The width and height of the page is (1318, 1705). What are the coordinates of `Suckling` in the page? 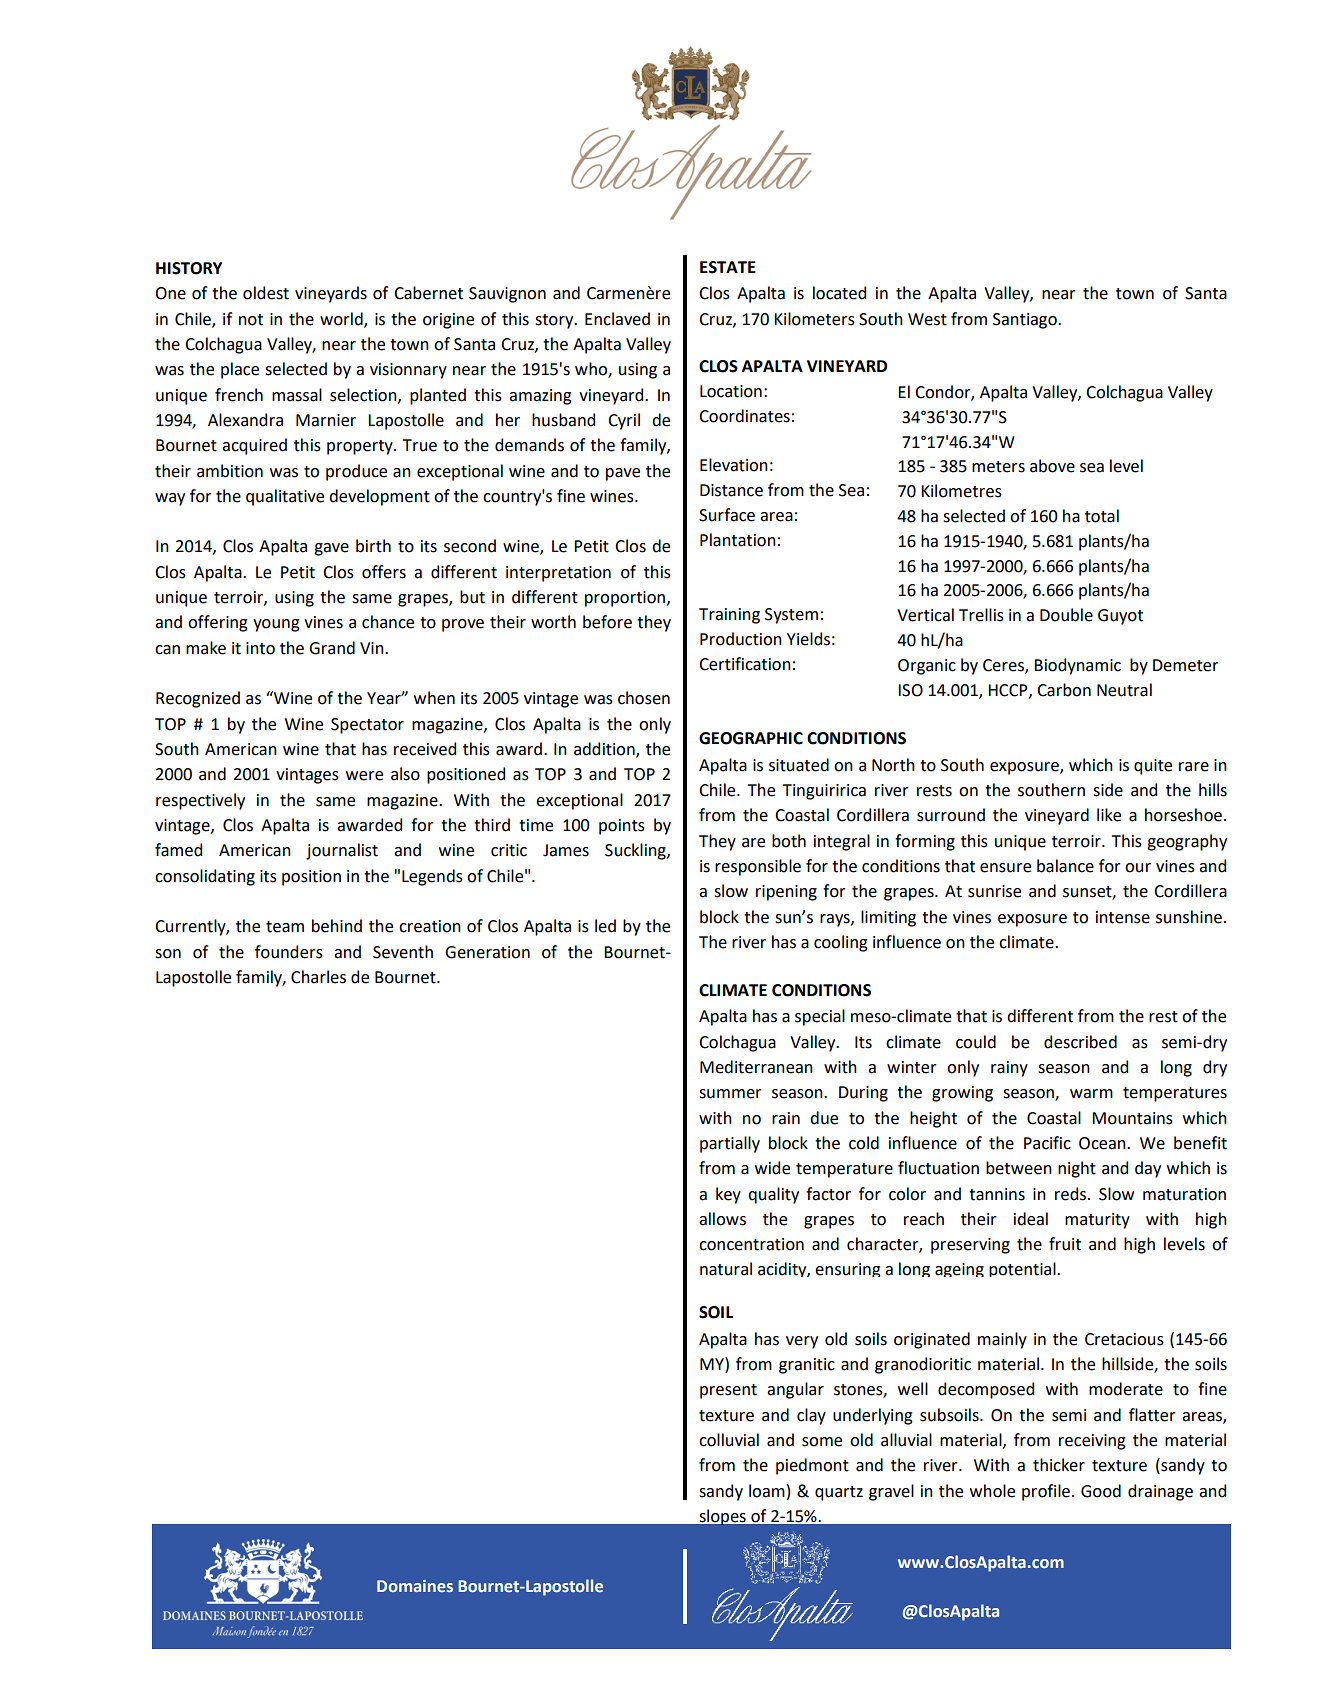 It's located at (636, 851).
